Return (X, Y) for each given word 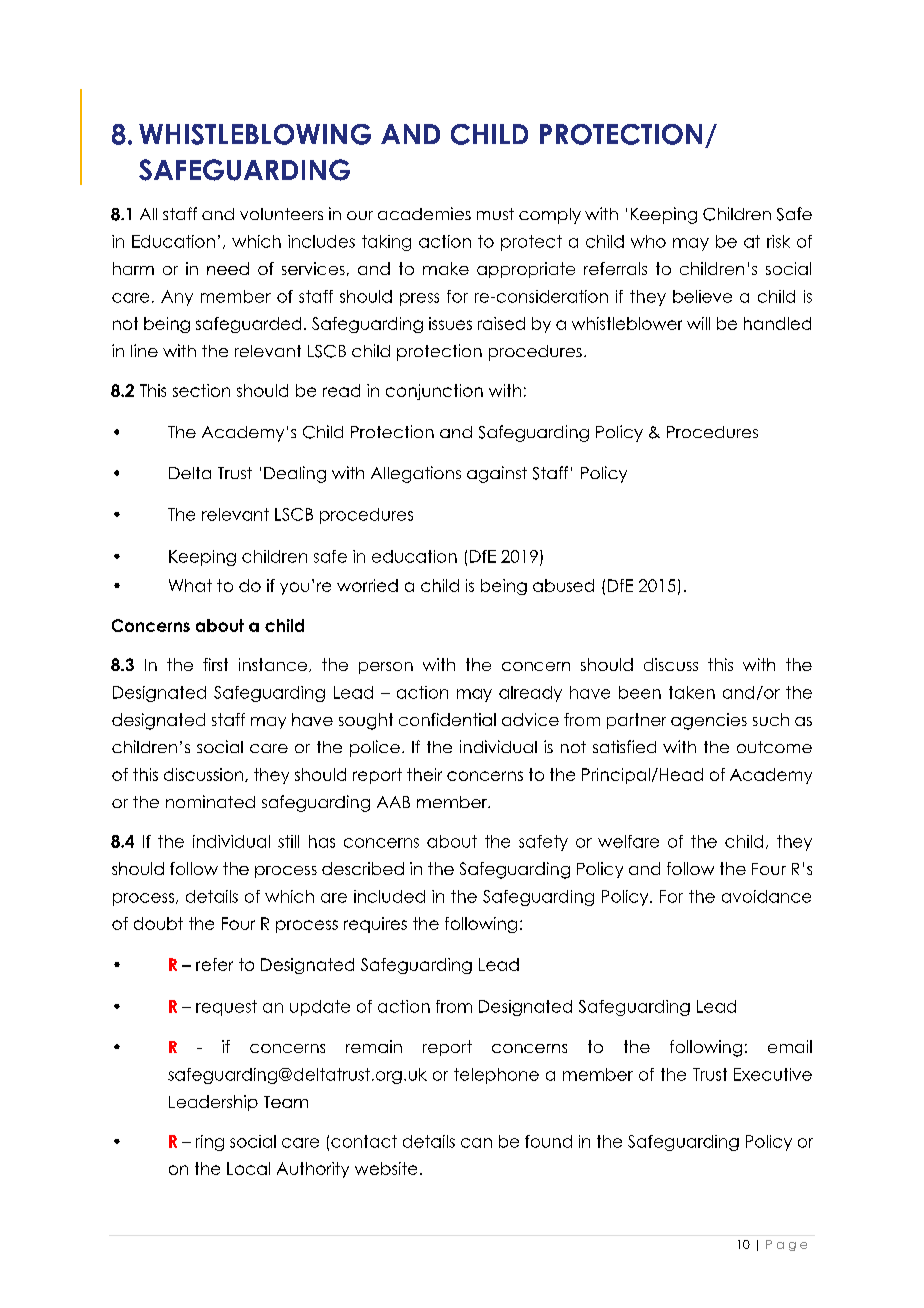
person (386, 668)
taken (692, 692)
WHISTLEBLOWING (255, 134)
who (648, 241)
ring (210, 1143)
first (215, 664)
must (495, 214)
